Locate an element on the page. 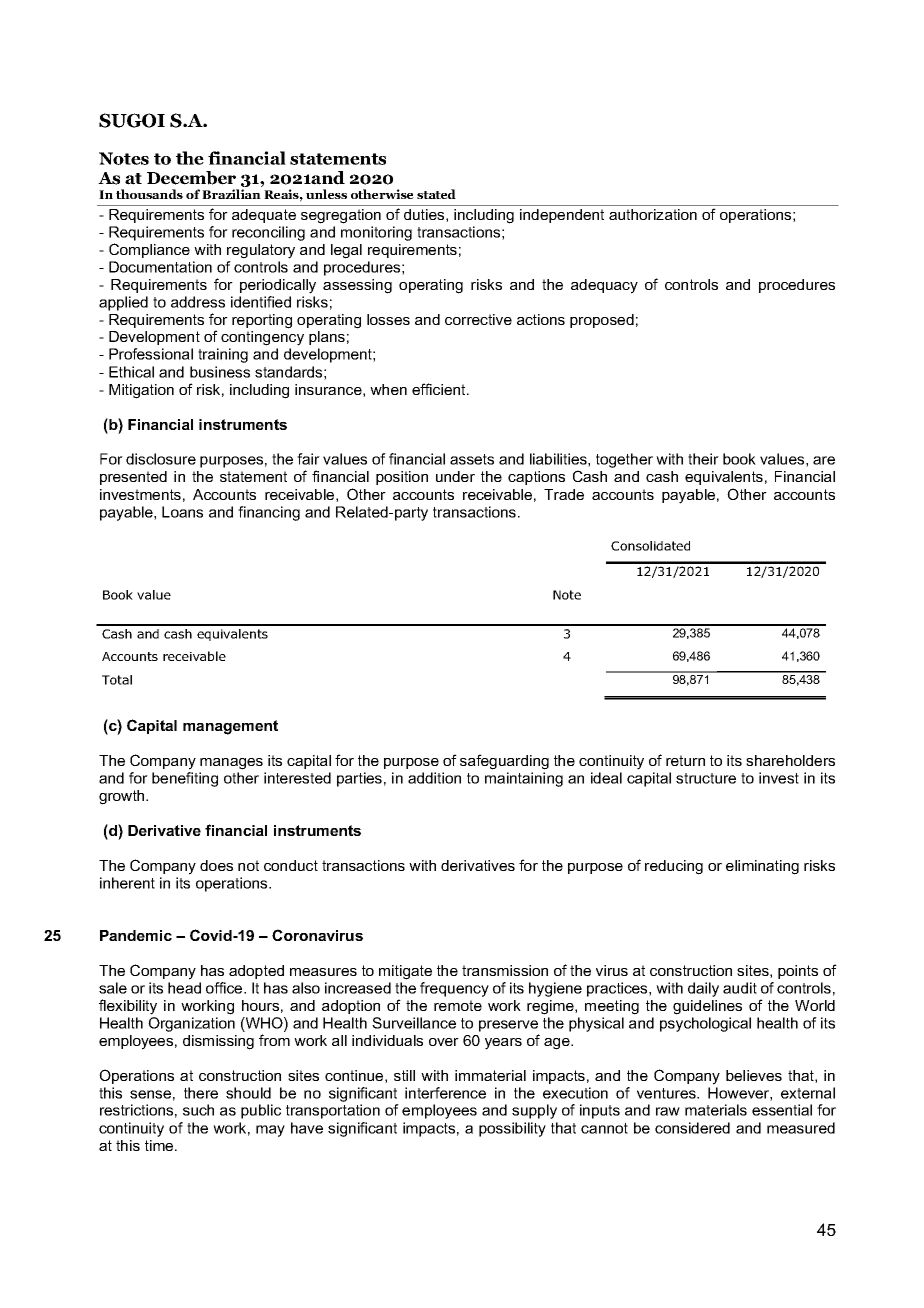 The width and height of the image is (924, 1308). disclosure is located at coordinates (161, 459).
